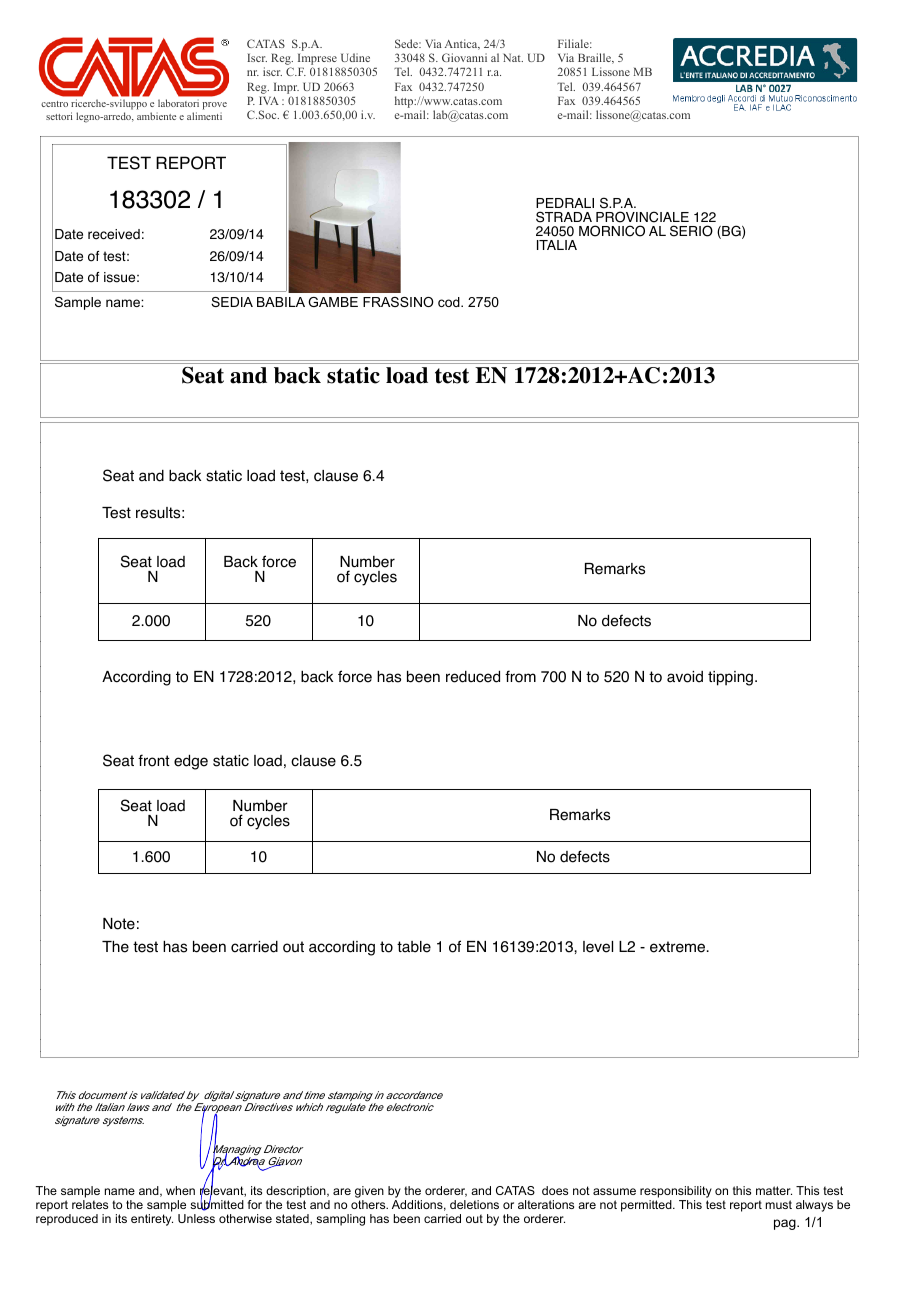 This document has width=924, height=1308. Describe the element at coordinates (676, 1192) in the document. I see `responsibility` at that location.
